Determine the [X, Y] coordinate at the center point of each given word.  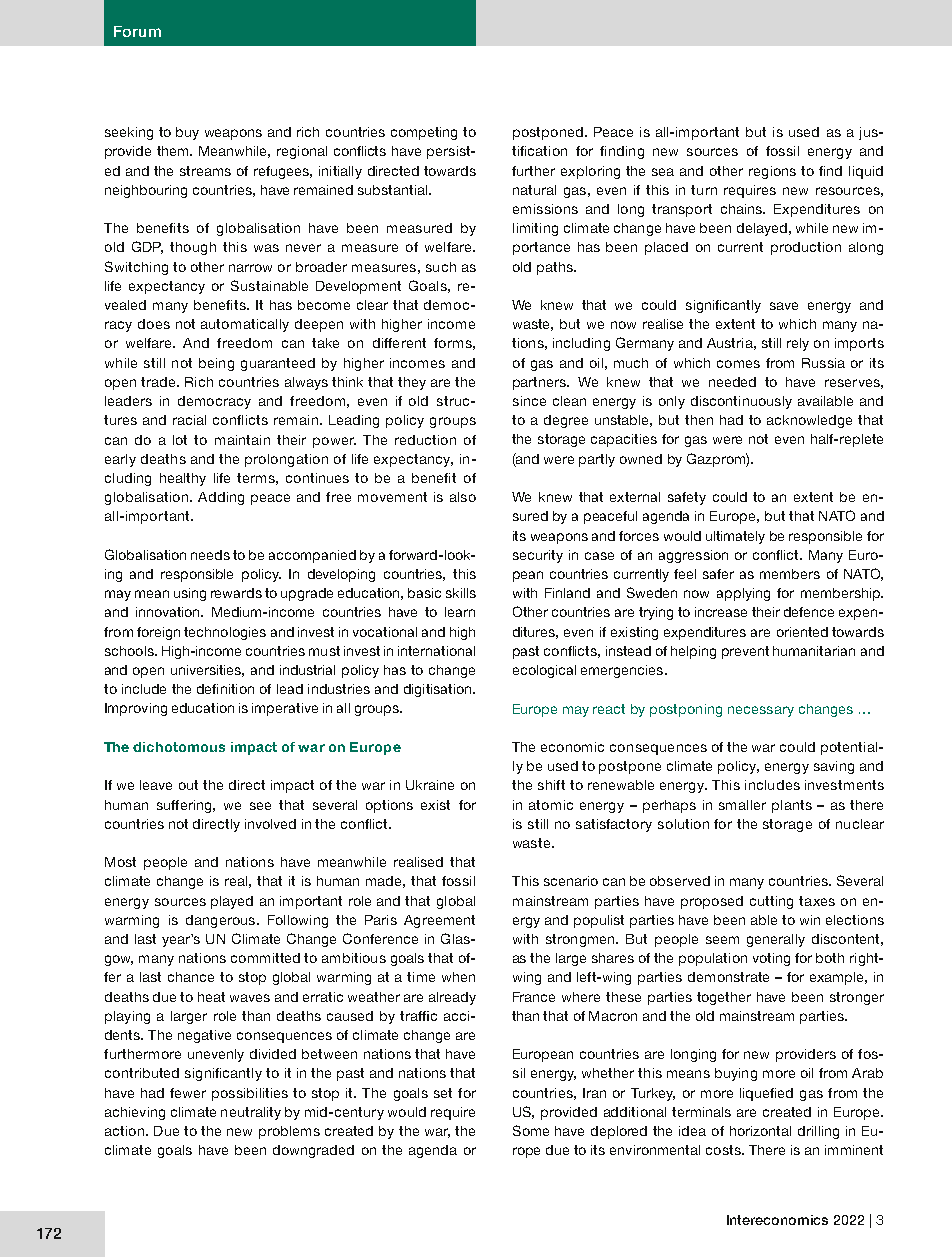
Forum [137, 31]
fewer [188, 1093]
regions [772, 172]
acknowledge [809, 421]
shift [551, 785]
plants [792, 806]
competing [424, 133]
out [188, 785]
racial [189, 420]
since [529, 401]
